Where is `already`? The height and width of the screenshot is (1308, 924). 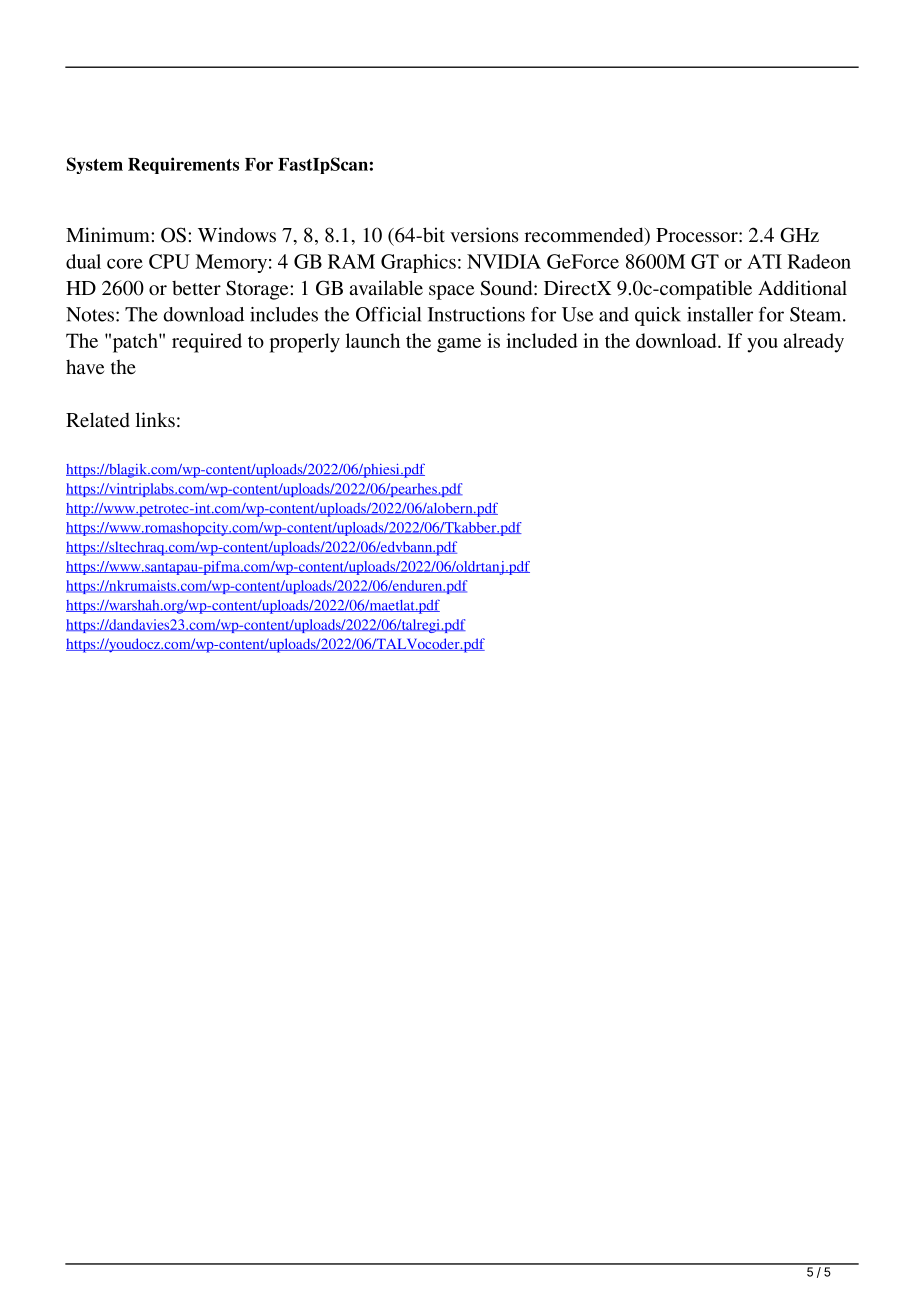 already is located at coordinates (814, 343).
